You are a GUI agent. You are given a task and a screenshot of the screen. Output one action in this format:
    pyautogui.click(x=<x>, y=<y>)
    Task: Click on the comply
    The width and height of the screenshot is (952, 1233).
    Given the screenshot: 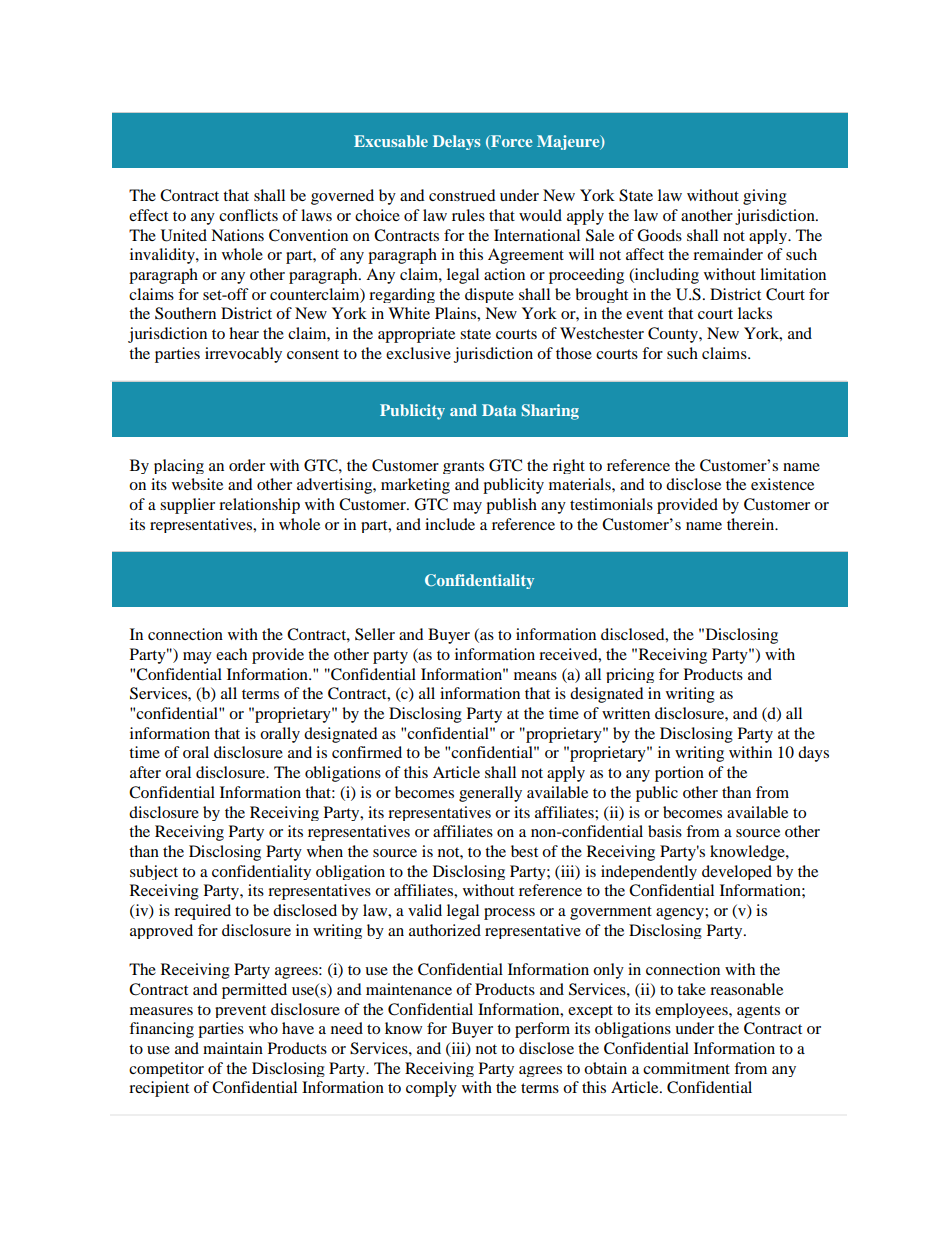 What is the action you would take?
    pyautogui.click(x=431, y=1089)
